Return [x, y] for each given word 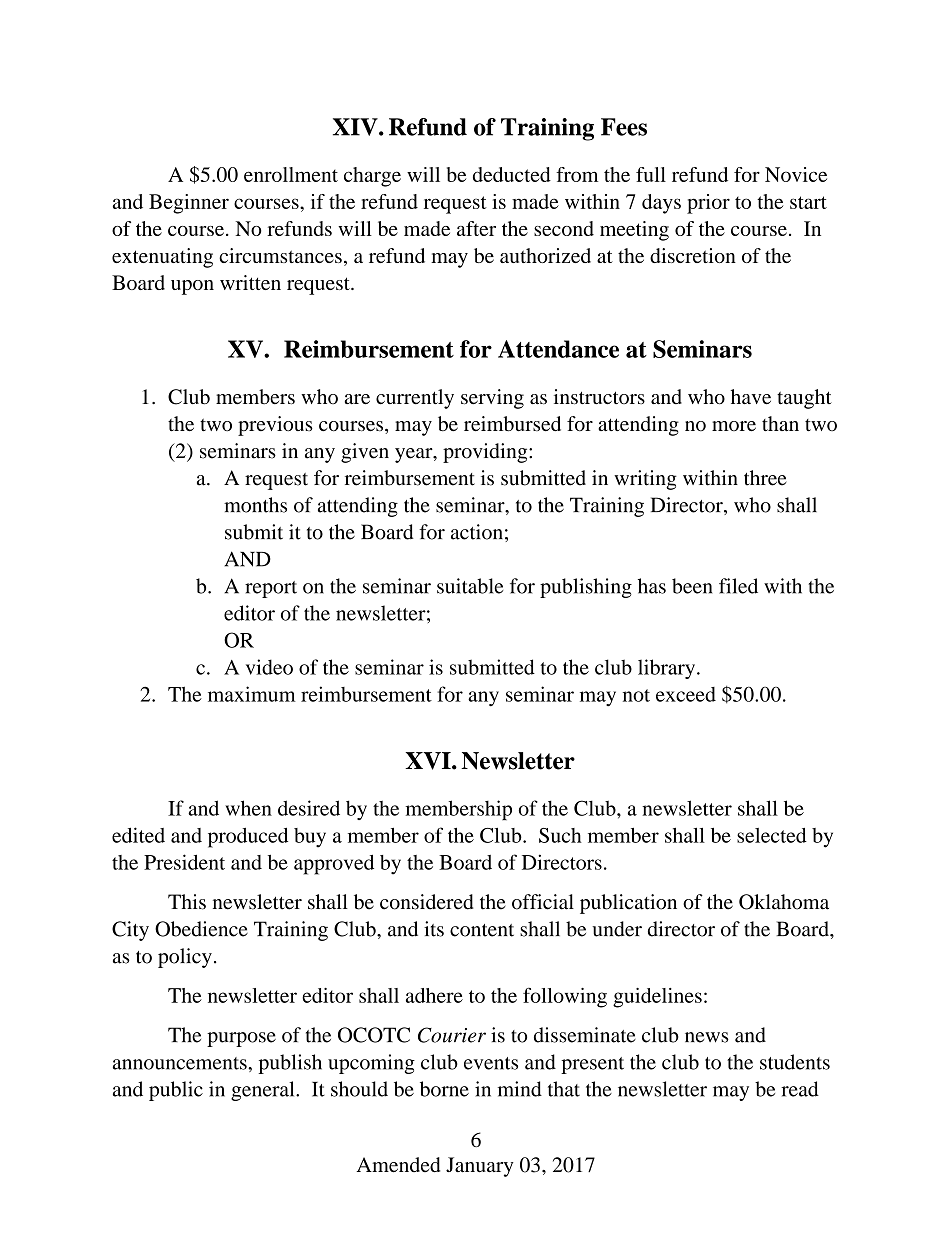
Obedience [201, 929]
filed [738, 586]
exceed [686, 694]
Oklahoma [784, 902]
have [751, 397]
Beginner [189, 204]
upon [192, 287]
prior [708, 204]
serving [492, 399]
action [477, 532]
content [482, 930]
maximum [252, 694]
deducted [512, 174]
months [255, 505]
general [264, 1091]
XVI [429, 761]
